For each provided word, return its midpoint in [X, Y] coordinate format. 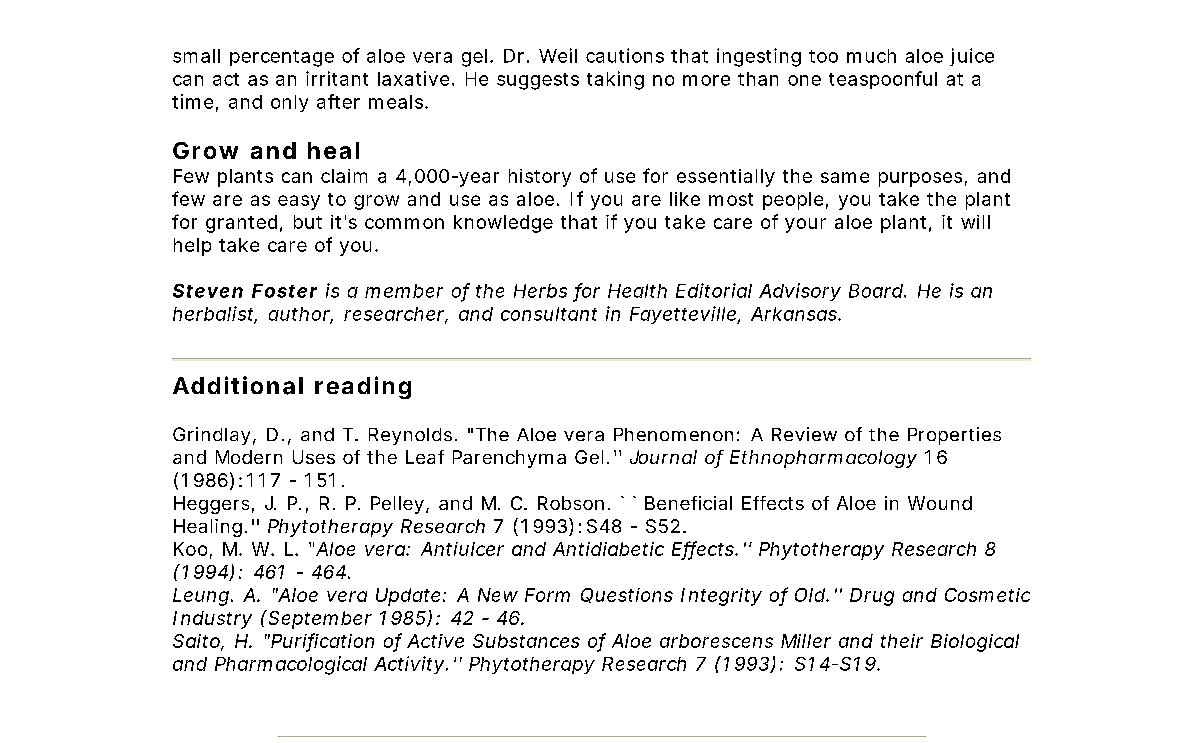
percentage [282, 58]
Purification [322, 641]
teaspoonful [883, 80]
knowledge [503, 224]
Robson [571, 503]
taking [615, 80]
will [975, 222]
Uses [314, 457]
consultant [549, 314]
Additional [238, 385]
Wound [940, 503]
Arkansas [795, 314]
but [308, 222]
